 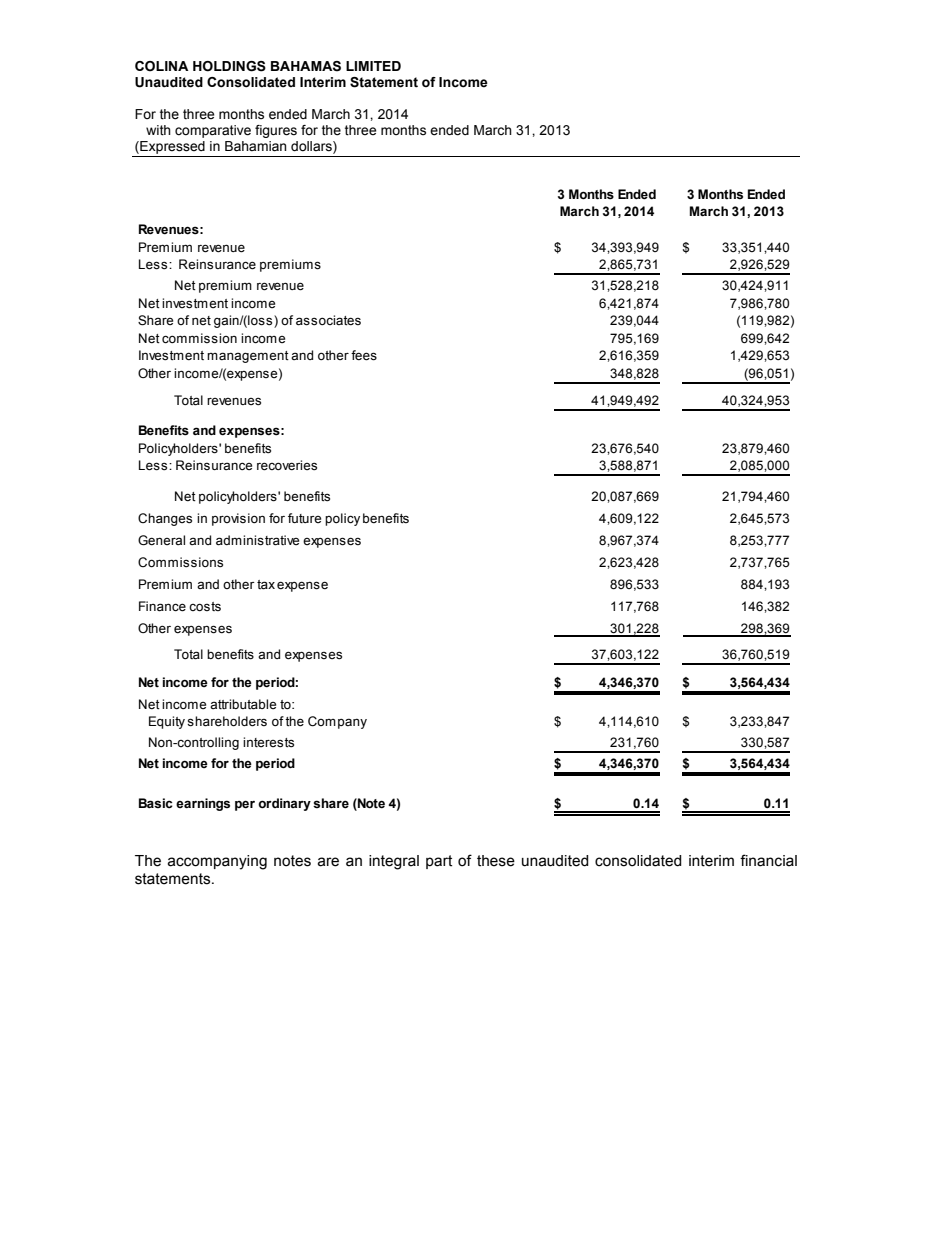 What do you see at coordinates (328, 320) in the image?
I see `associates` at bounding box center [328, 320].
